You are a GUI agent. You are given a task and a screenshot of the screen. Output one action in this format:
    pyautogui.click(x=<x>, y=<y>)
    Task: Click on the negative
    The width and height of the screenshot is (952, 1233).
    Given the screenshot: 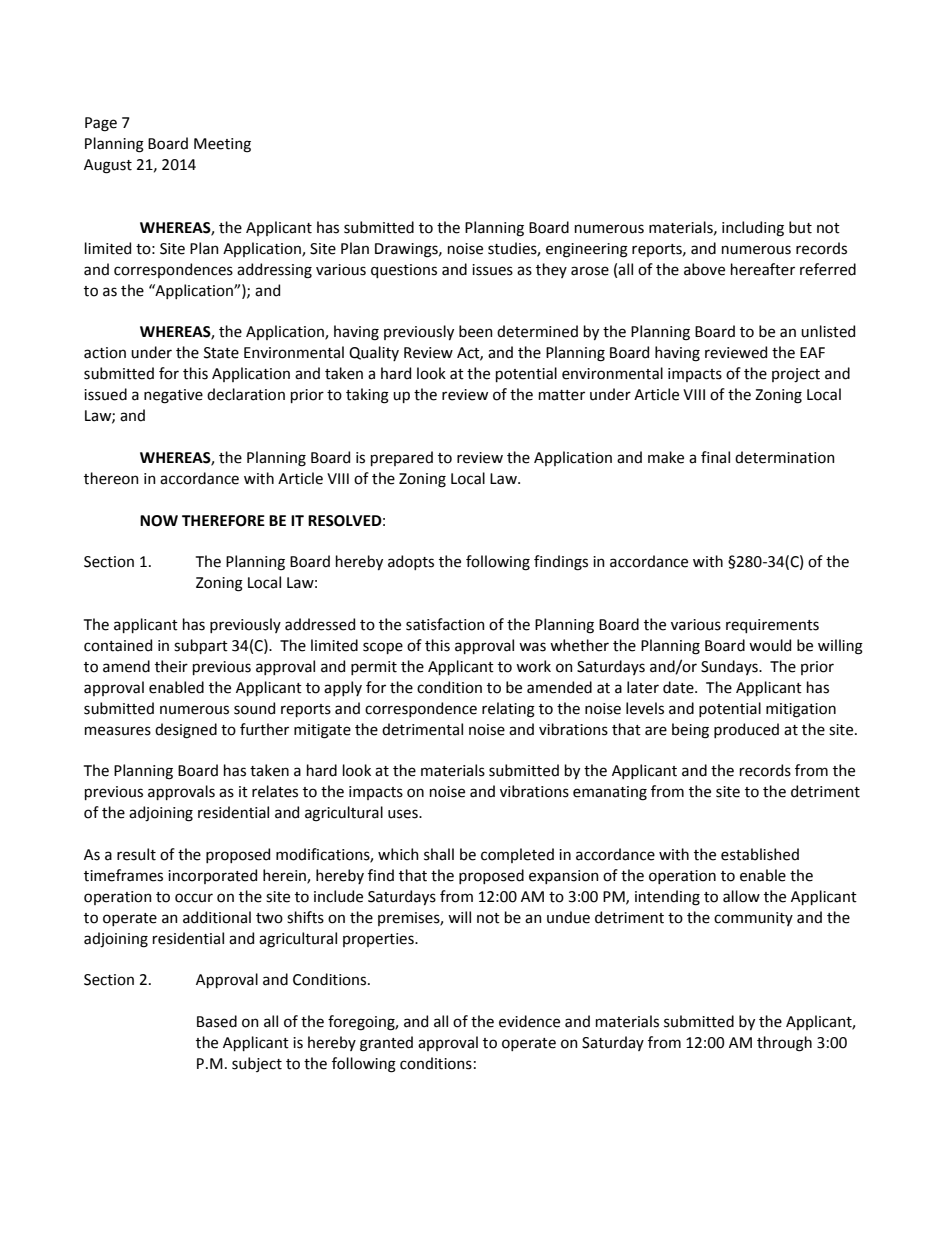 What is the action you would take?
    pyautogui.click(x=173, y=396)
